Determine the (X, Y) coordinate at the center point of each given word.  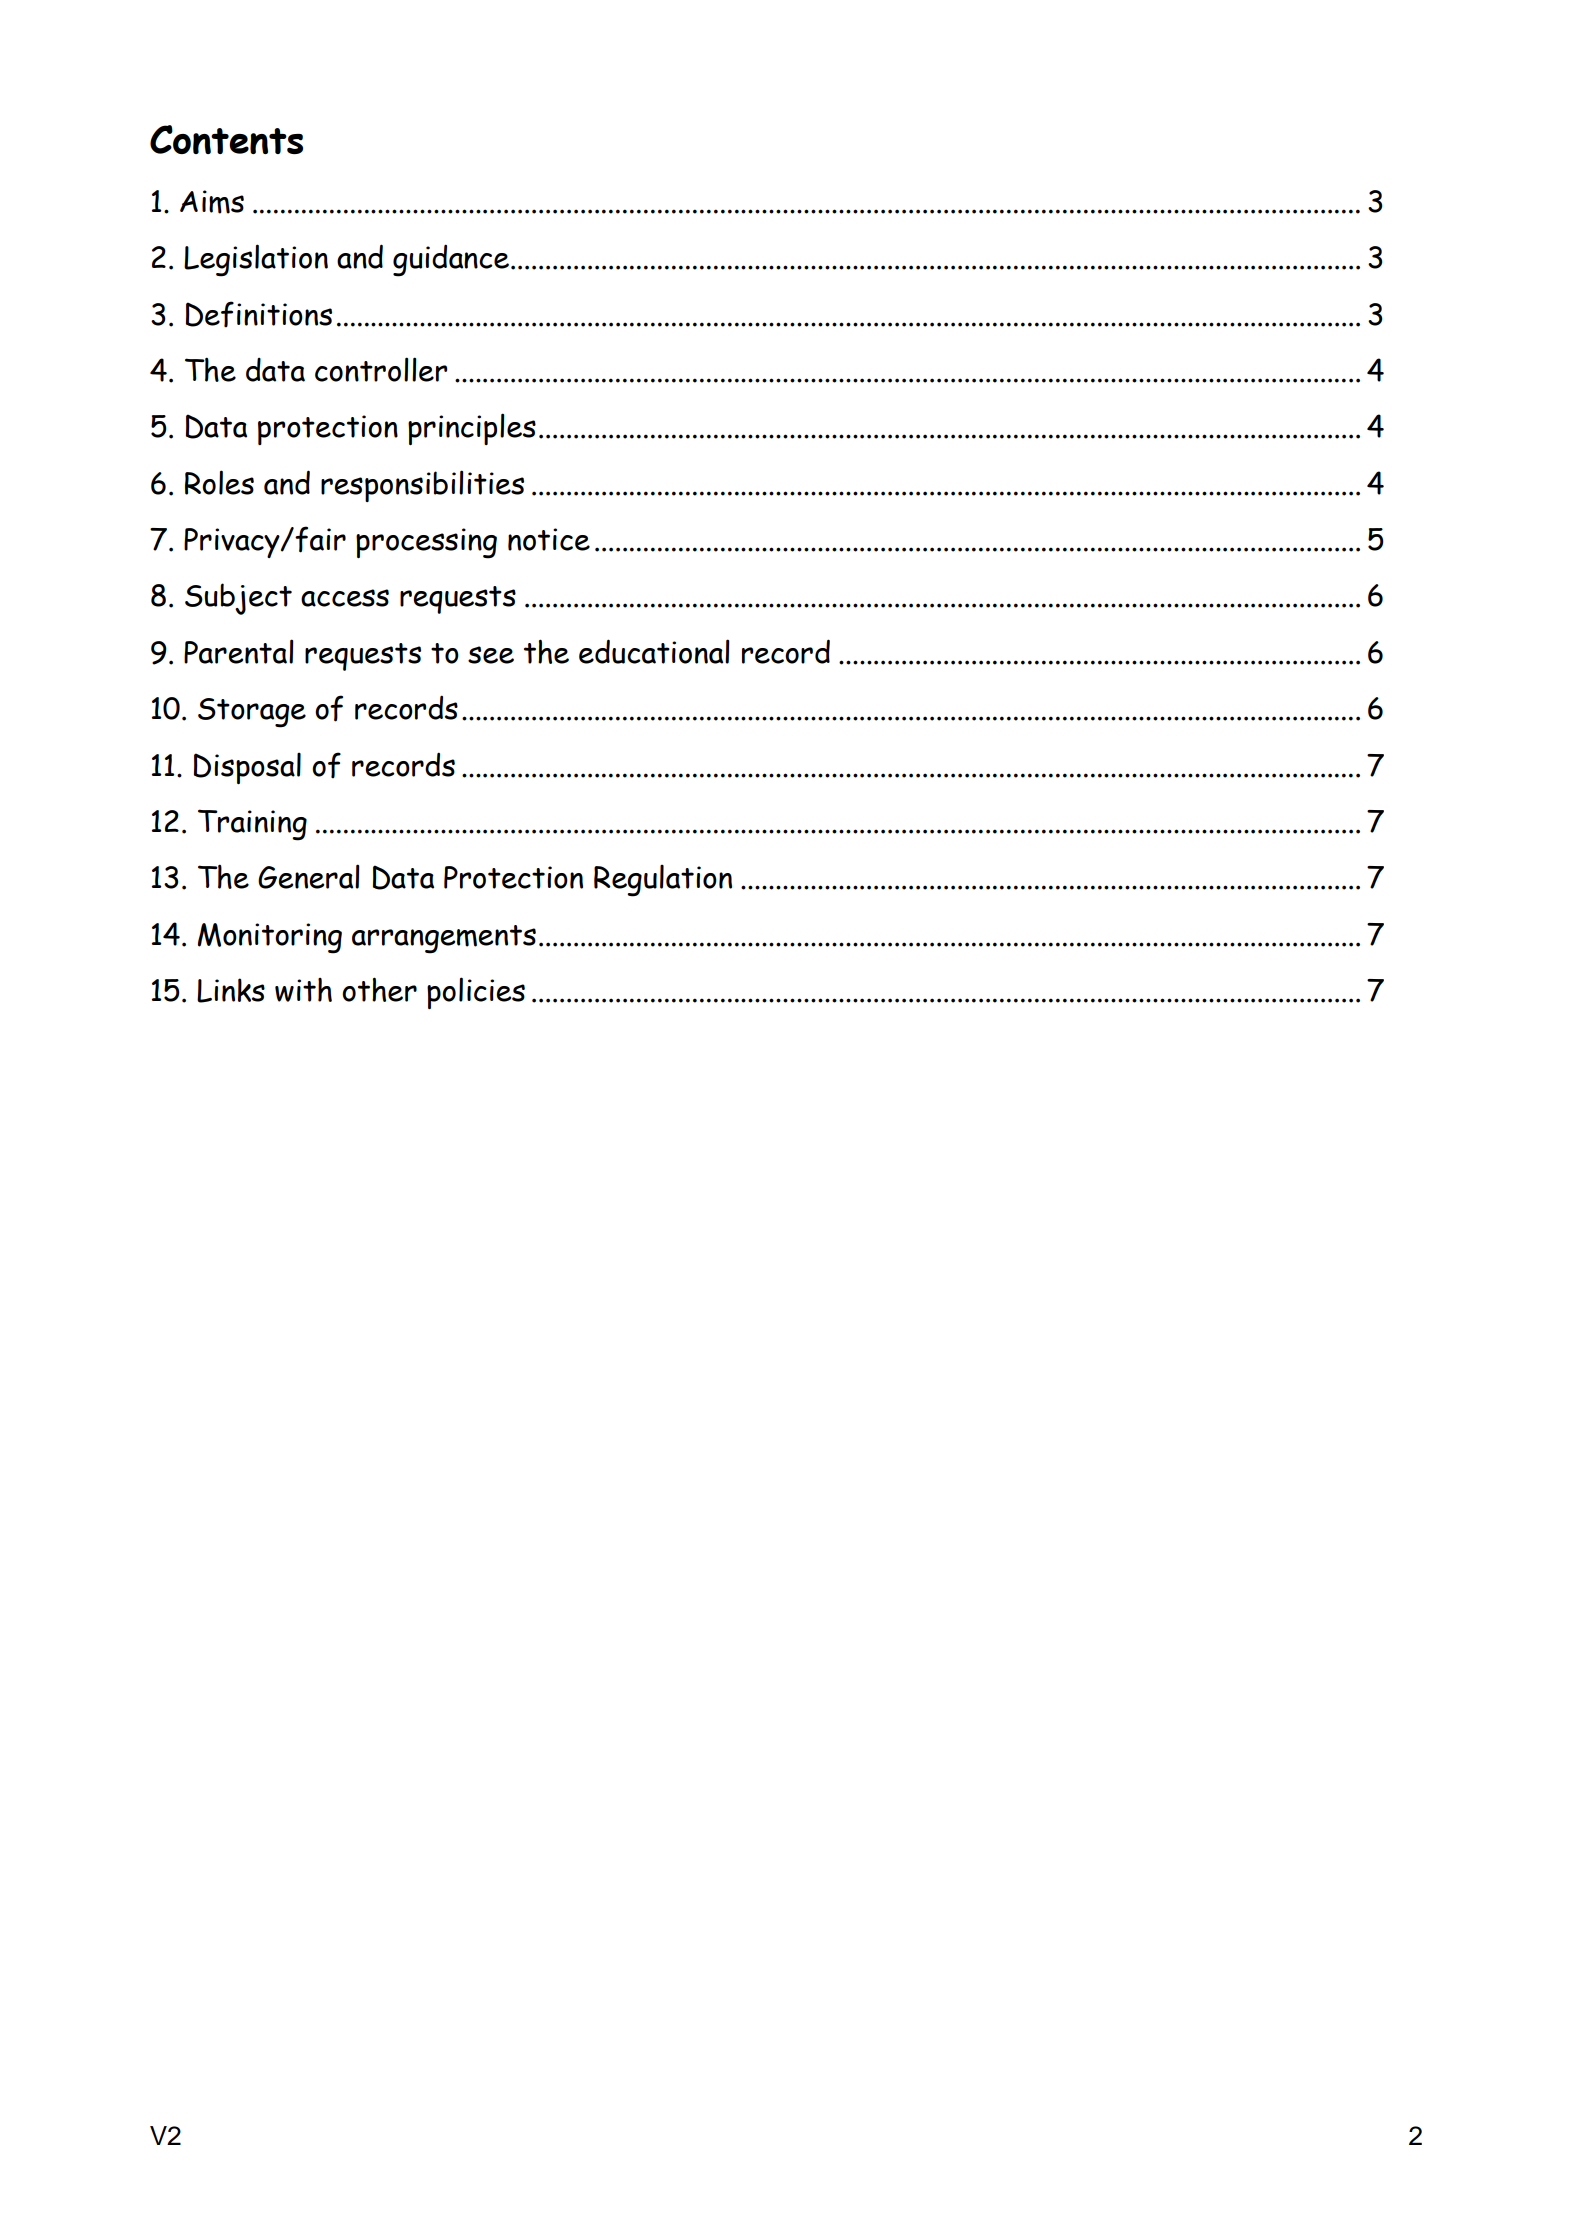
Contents (226, 139)
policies (476, 993)
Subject (238, 599)
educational (654, 651)
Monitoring (270, 938)
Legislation (256, 260)
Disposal (247, 768)
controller (381, 369)
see (491, 655)
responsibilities (422, 486)
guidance (451, 260)
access (345, 598)
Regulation (663, 881)
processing (426, 543)
